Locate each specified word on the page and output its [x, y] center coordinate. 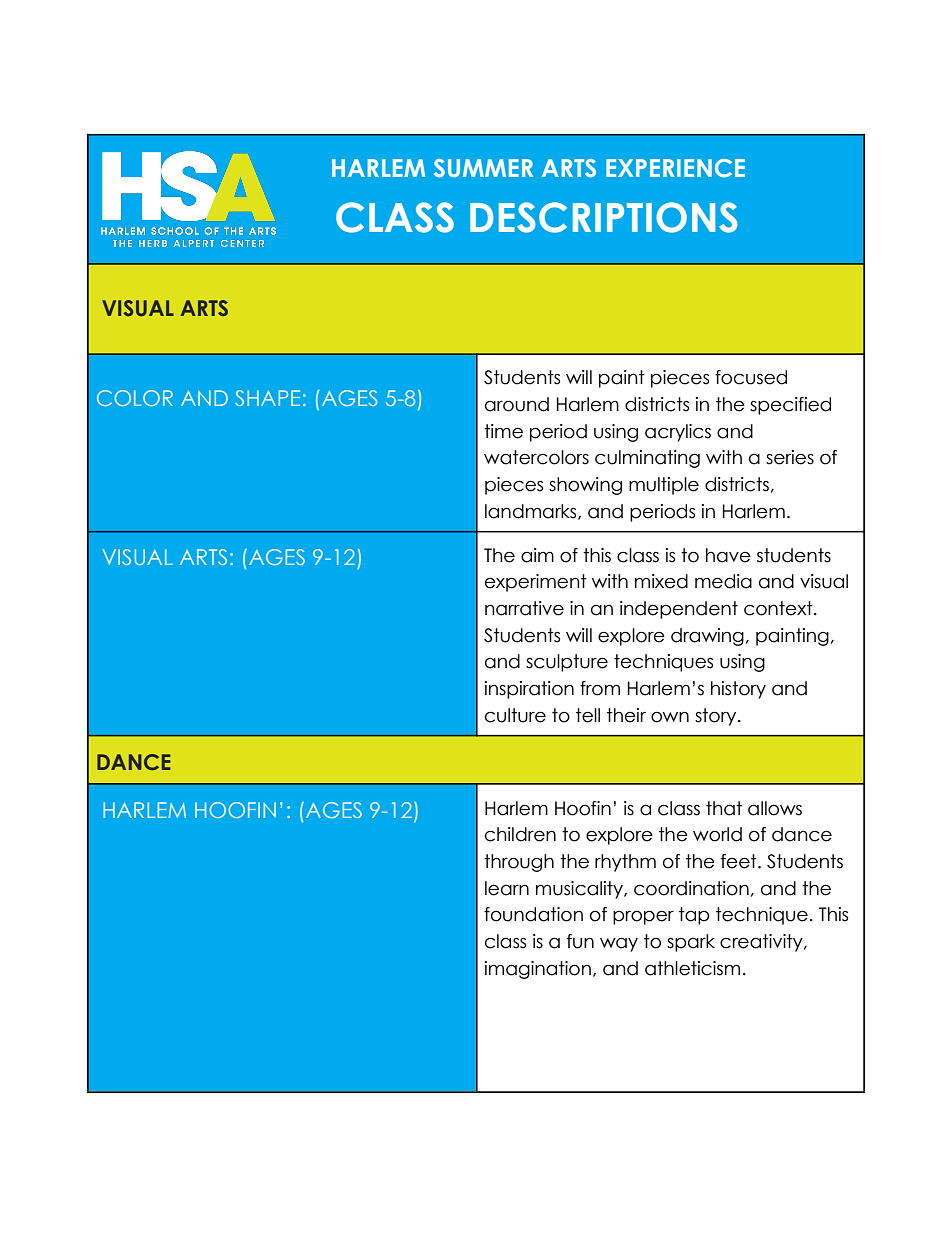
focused [751, 377]
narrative [524, 608]
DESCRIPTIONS [604, 217]
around [517, 404]
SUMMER [483, 168]
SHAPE [267, 398]
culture [515, 715]
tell [588, 715]
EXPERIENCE [675, 168]
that [724, 808]
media [723, 581]
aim [537, 555]
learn [507, 888]
